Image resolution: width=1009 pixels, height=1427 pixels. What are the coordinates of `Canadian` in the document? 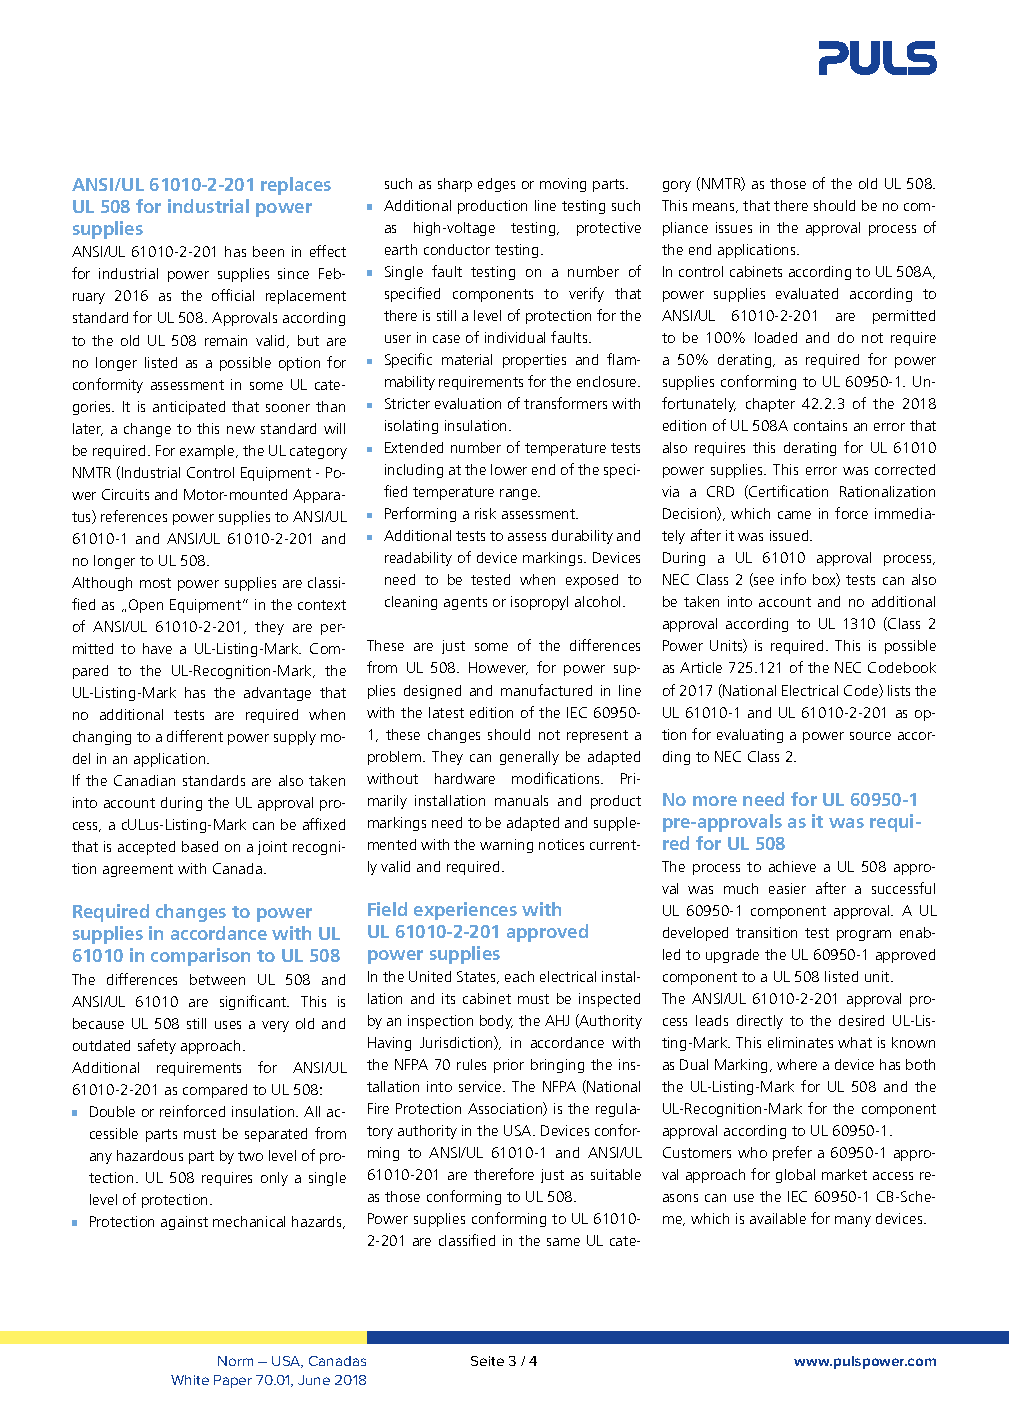 It's located at (144, 780).
